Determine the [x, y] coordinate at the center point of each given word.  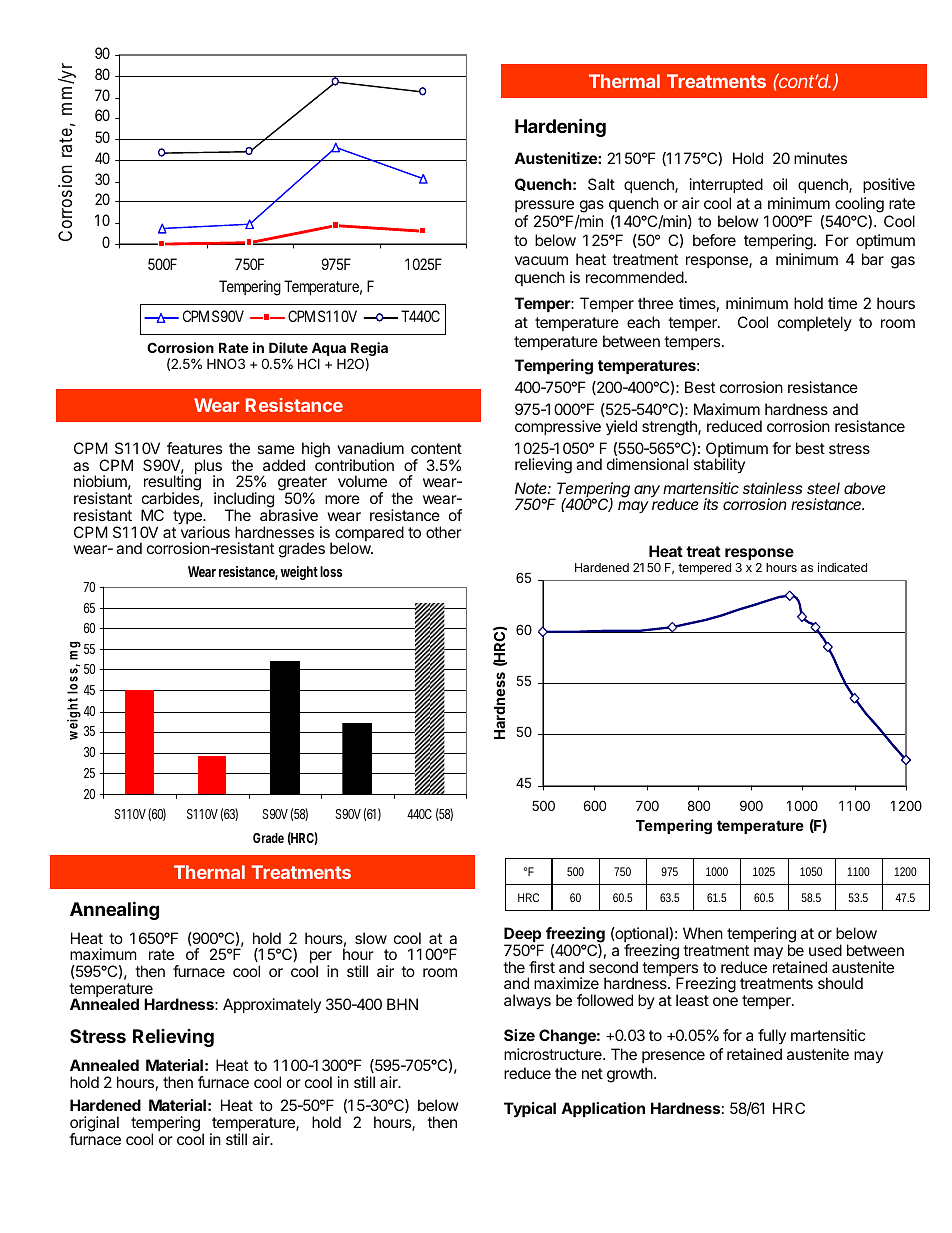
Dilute [288, 347]
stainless [772, 488]
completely [815, 323]
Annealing [114, 910]
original [94, 1125]
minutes [820, 158]
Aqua [329, 350]
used [825, 950]
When [703, 933]
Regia [369, 350]
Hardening [560, 127]
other [444, 532]
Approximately [272, 1005]
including [244, 501]
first [542, 967]
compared [369, 535]
